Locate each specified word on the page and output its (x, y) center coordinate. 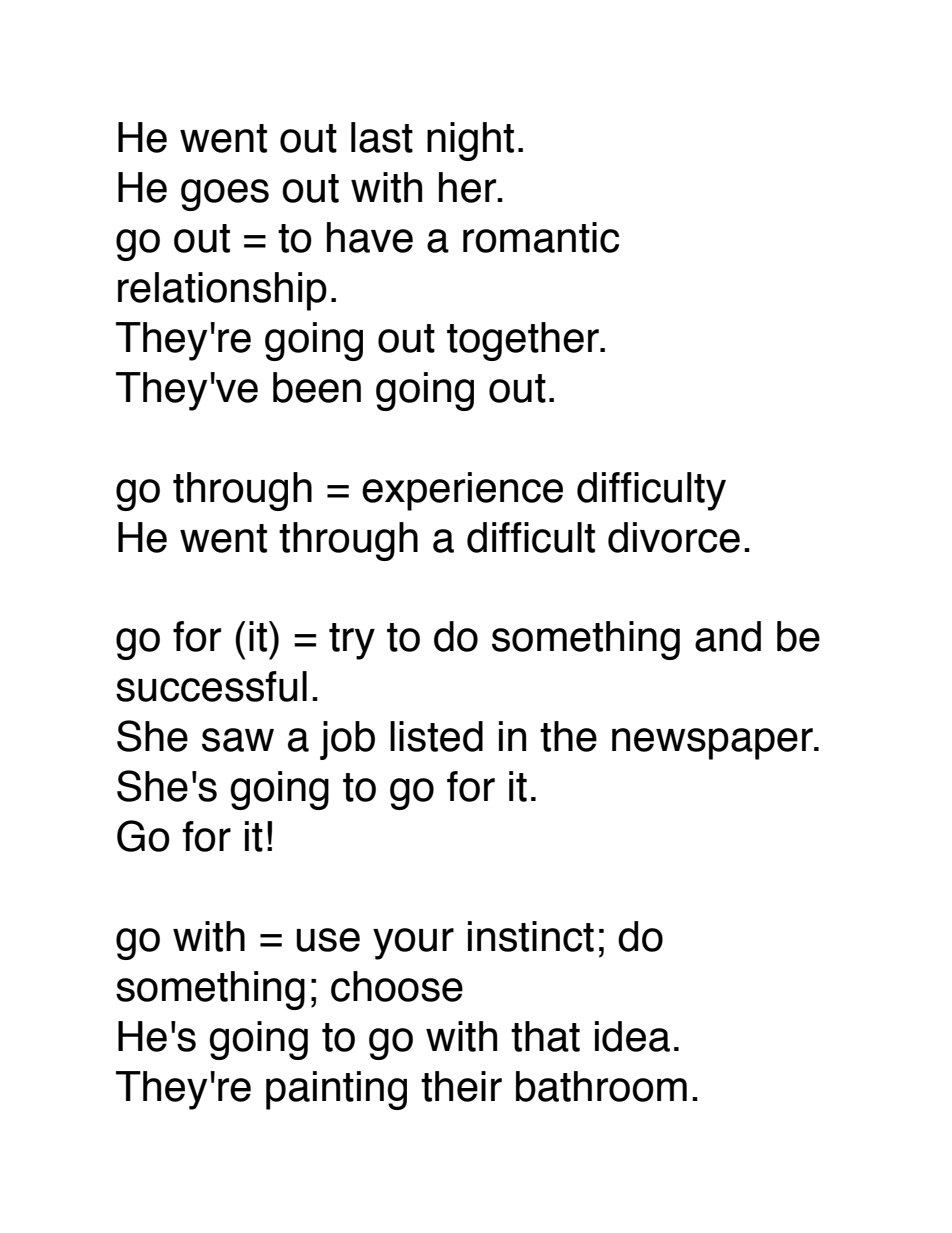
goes (225, 195)
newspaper (713, 744)
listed (436, 736)
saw (238, 740)
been (317, 387)
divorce (674, 537)
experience (462, 491)
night (470, 141)
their (461, 1086)
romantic (541, 237)
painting (336, 1090)
